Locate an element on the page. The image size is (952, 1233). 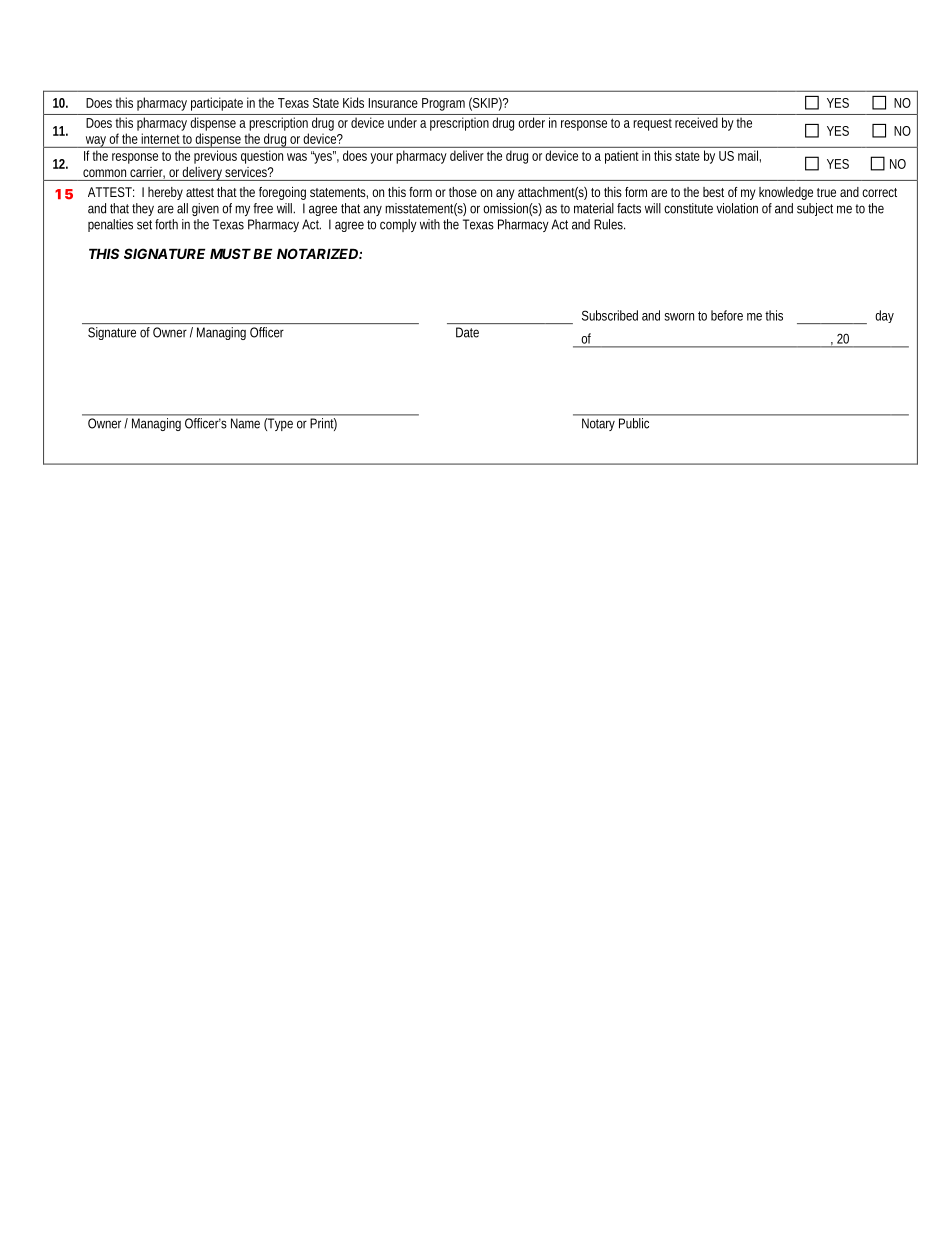
day is located at coordinates (884, 316).
